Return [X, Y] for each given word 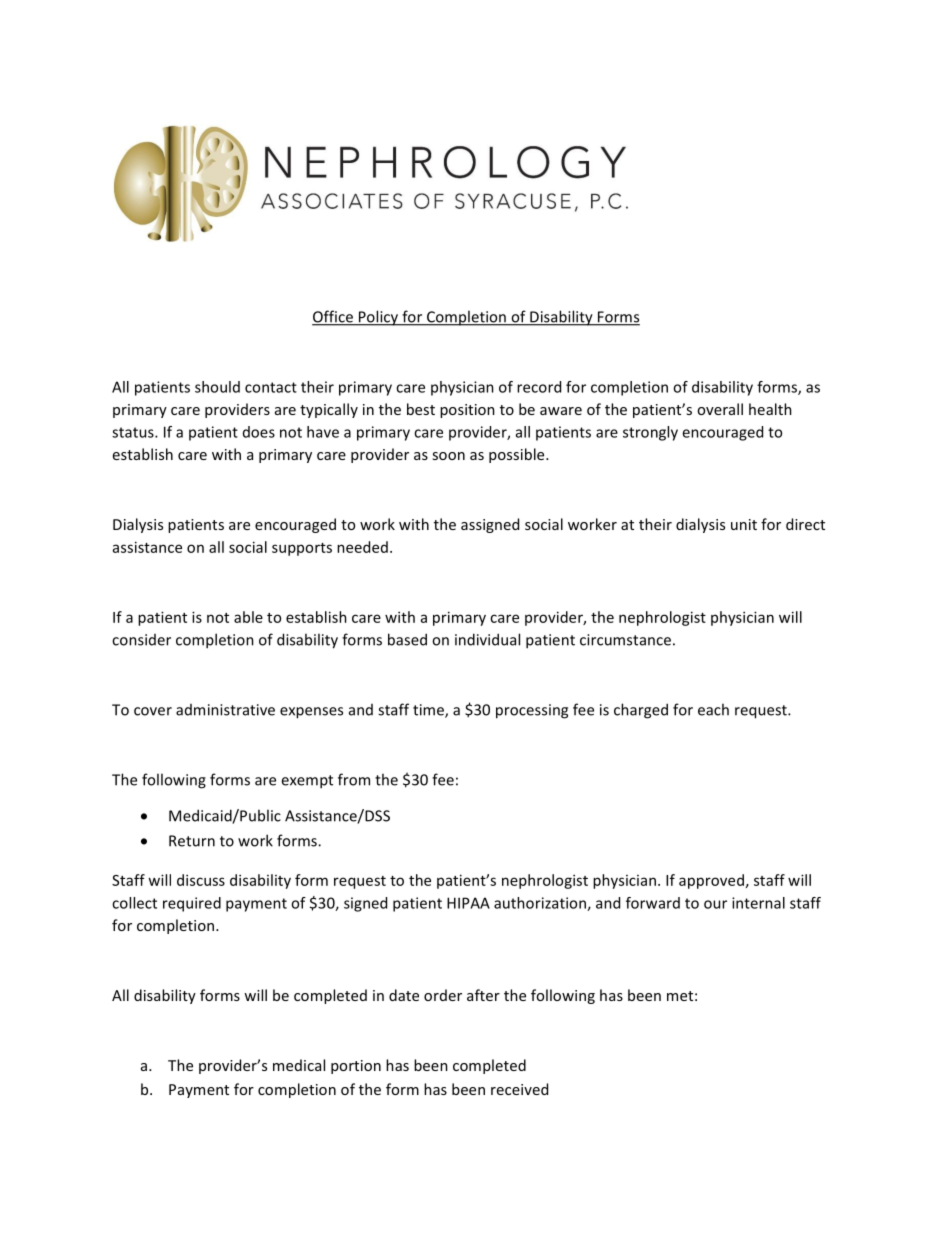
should [217, 387]
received [519, 1089]
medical [299, 1065]
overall [720, 409]
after [483, 995]
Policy [379, 318]
